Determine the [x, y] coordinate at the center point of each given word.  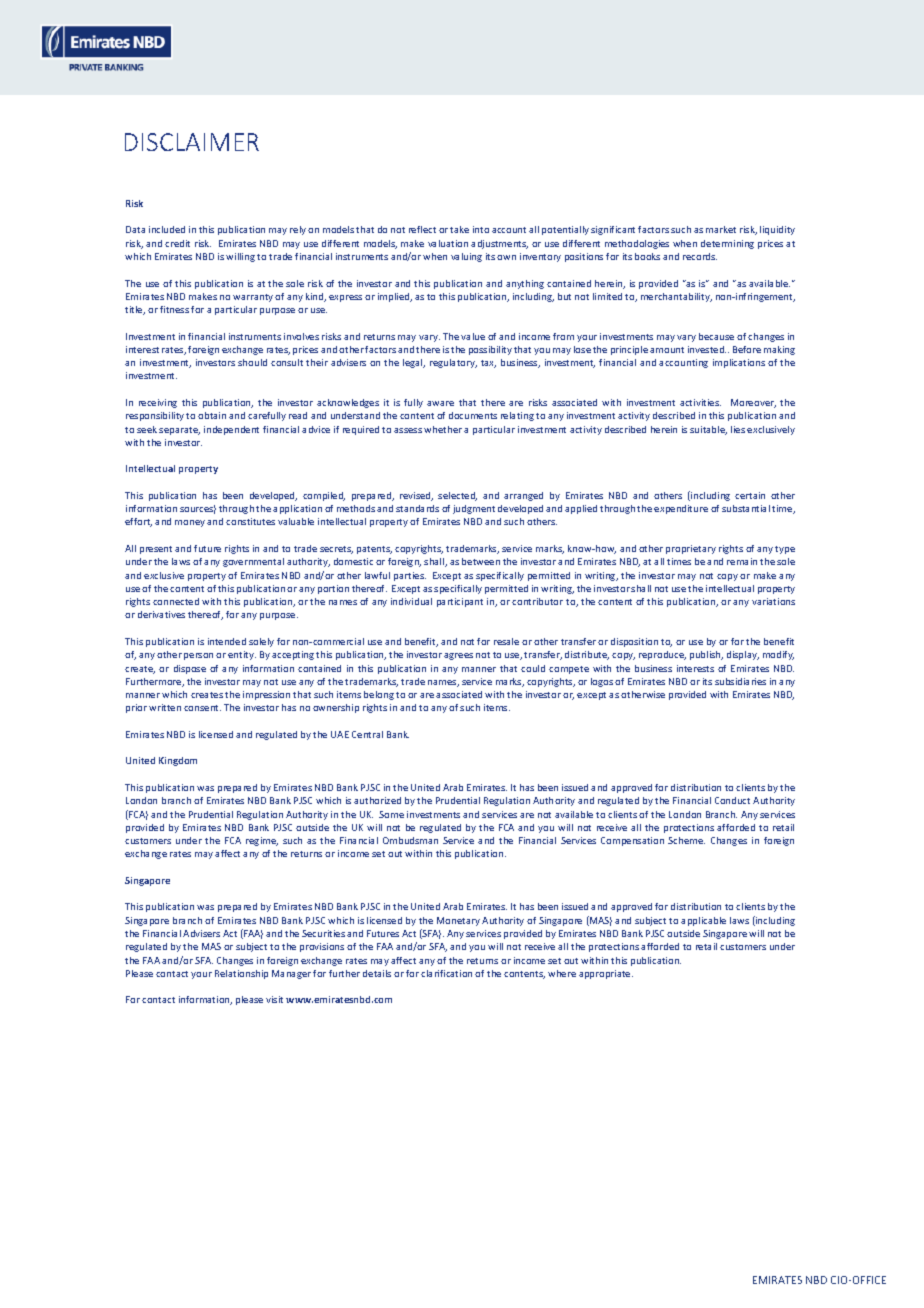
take [459, 229]
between [481, 561]
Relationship [241, 974]
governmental [253, 562]
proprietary [691, 549]
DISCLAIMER [192, 142]
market [721, 229]
